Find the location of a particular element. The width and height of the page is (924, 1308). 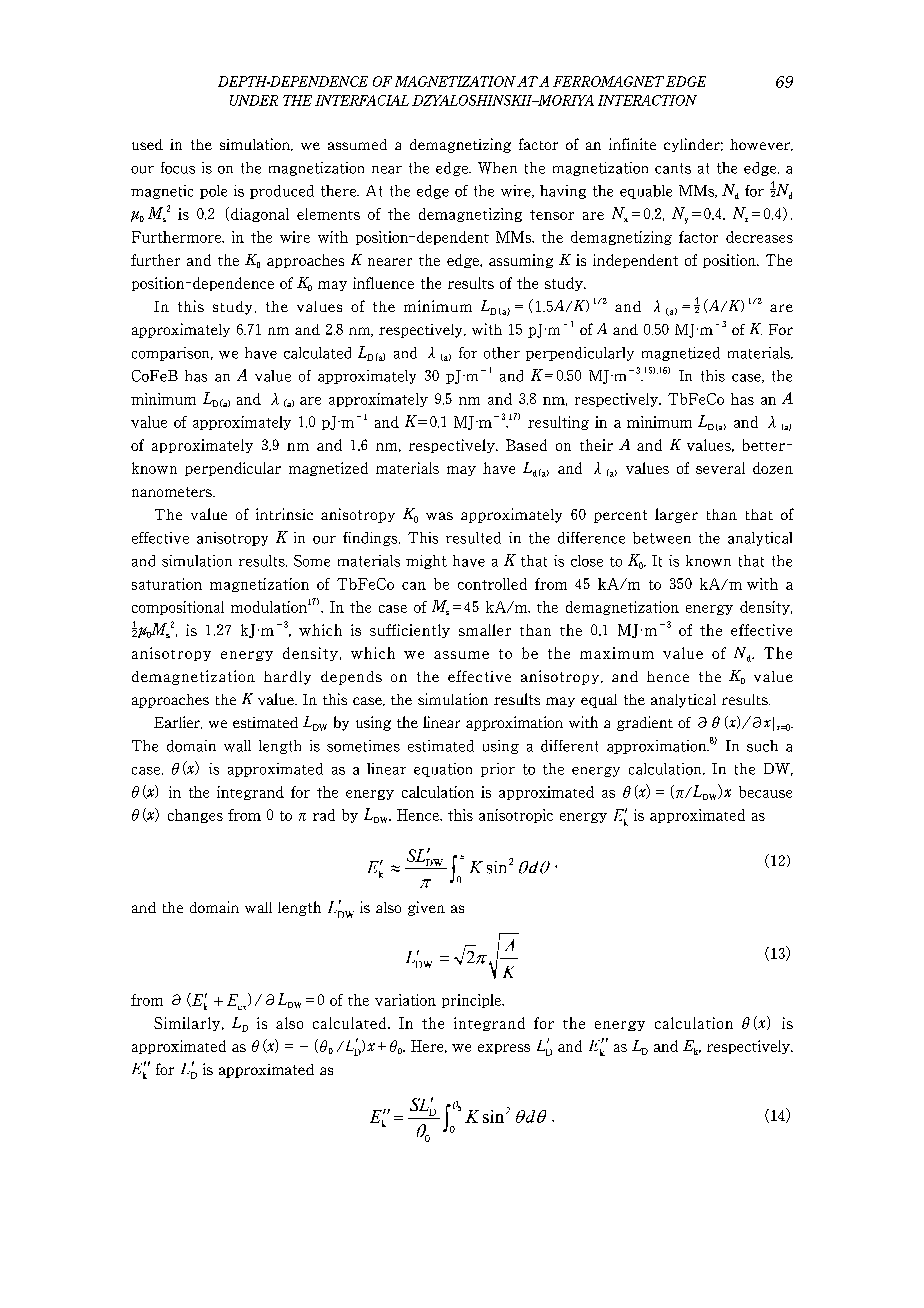

When is located at coordinates (497, 168).
